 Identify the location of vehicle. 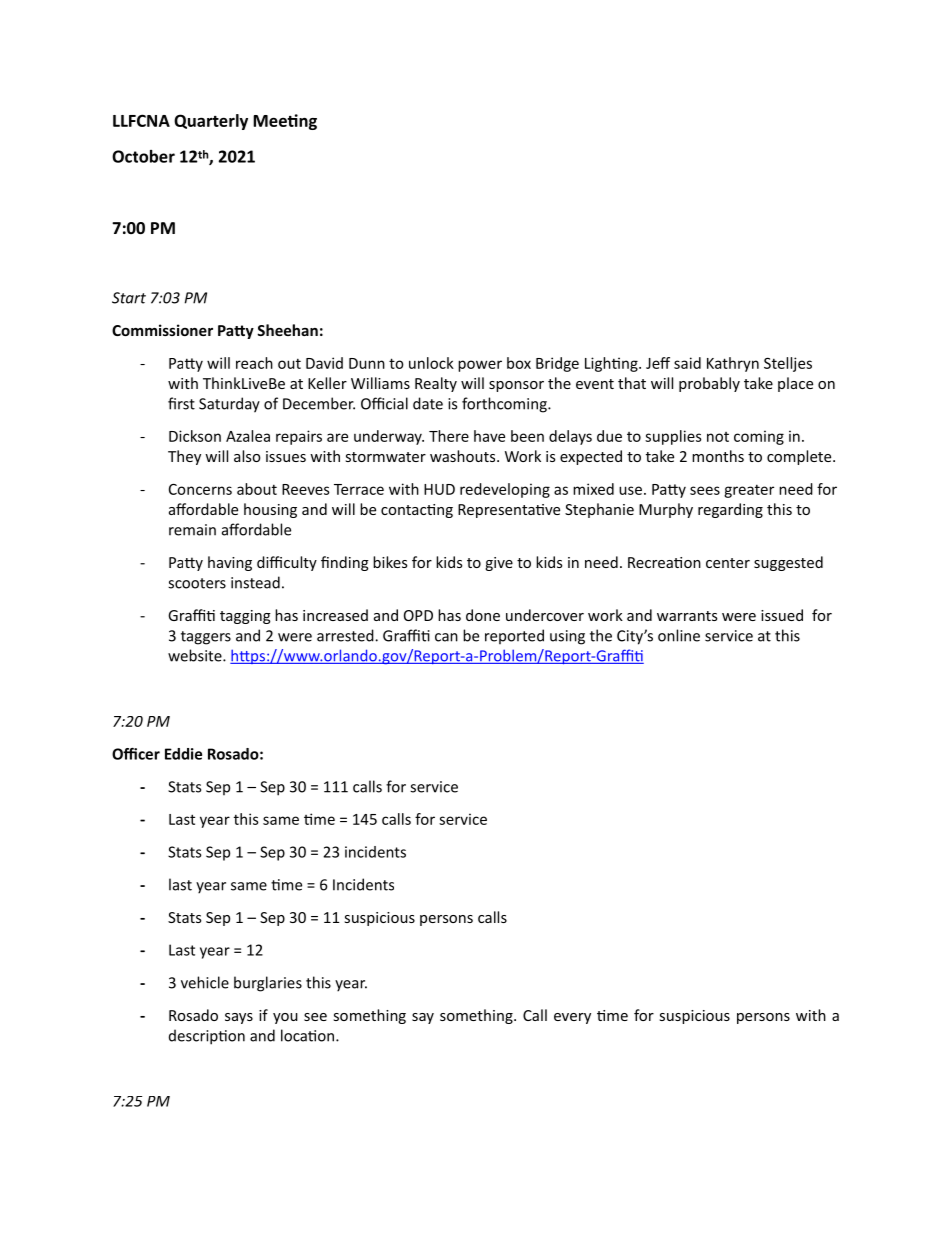
(205, 982).
